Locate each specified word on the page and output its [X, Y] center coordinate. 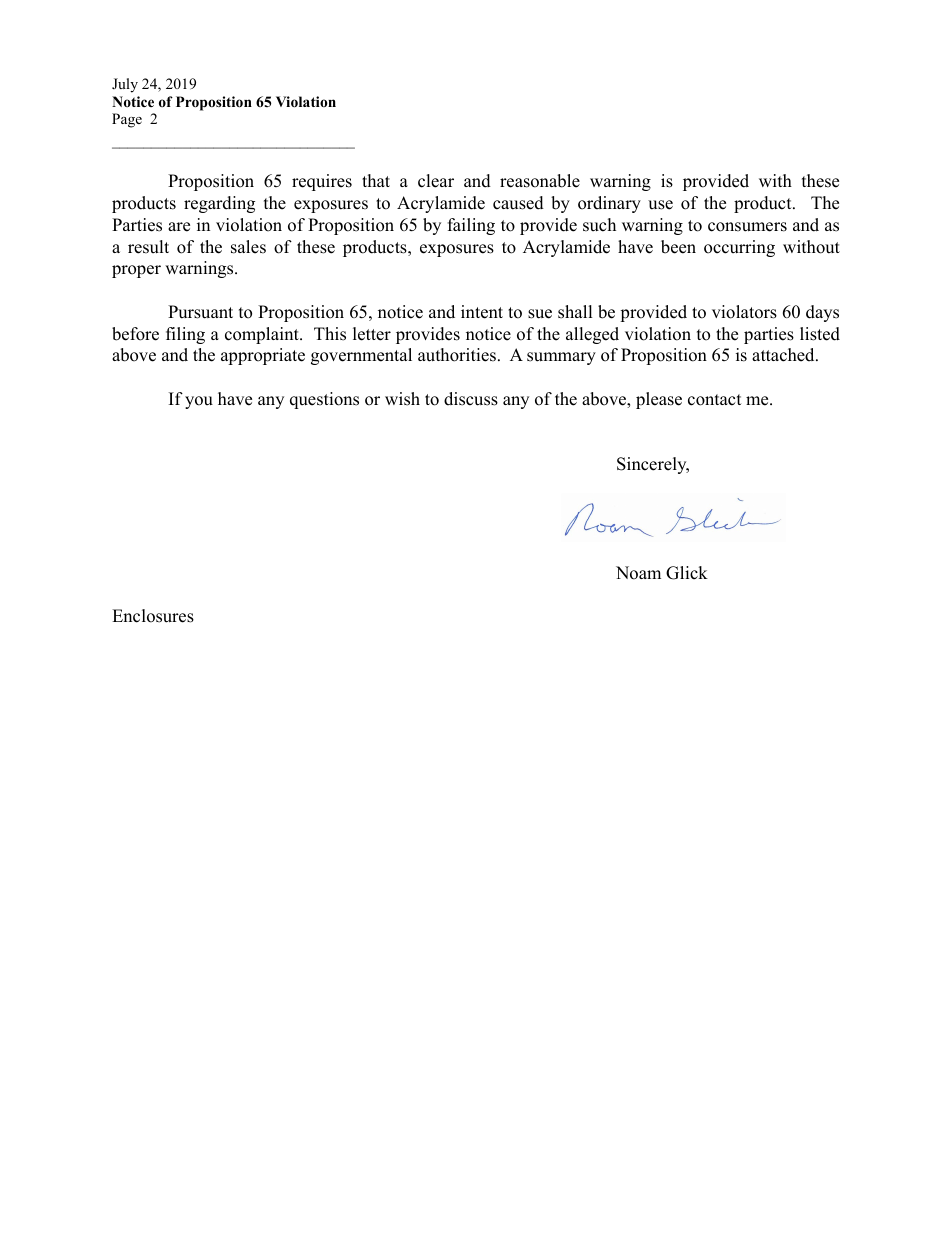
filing [185, 335]
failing [471, 226]
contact [715, 400]
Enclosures [153, 616]
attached [784, 355]
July [125, 85]
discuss [471, 399]
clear [436, 181]
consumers [747, 227]
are [179, 227]
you [199, 402]
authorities [457, 355]
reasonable [540, 181]
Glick [687, 573]
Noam [638, 573]
